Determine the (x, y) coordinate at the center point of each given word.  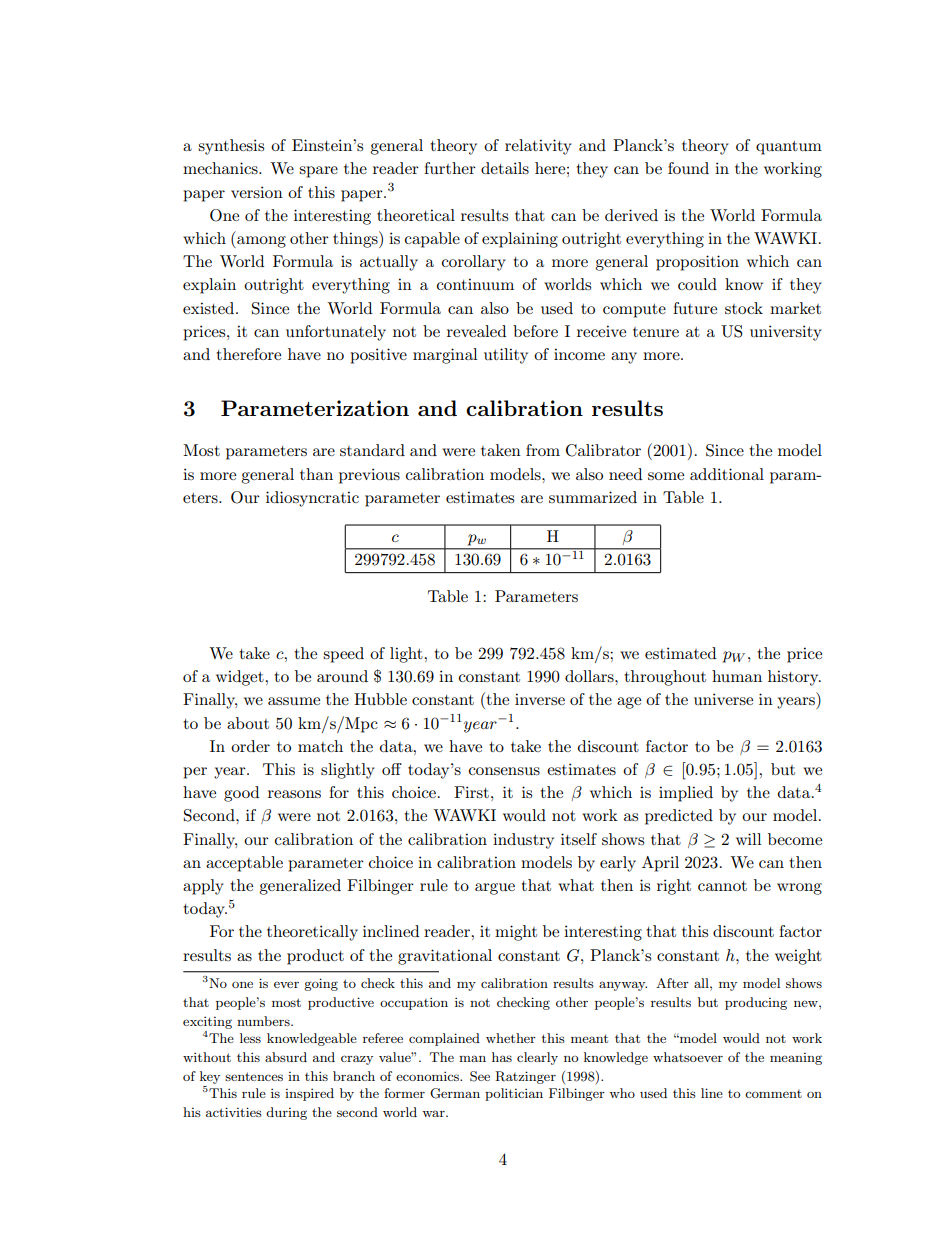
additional (727, 474)
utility (506, 356)
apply (203, 887)
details (505, 168)
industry (523, 841)
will (749, 839)
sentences (254, 1076)
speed (343, 655)
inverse (540, 699)
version (257, 192)
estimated (680, 653)
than (316, 474)
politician (514, 1094)
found (688, 168)
